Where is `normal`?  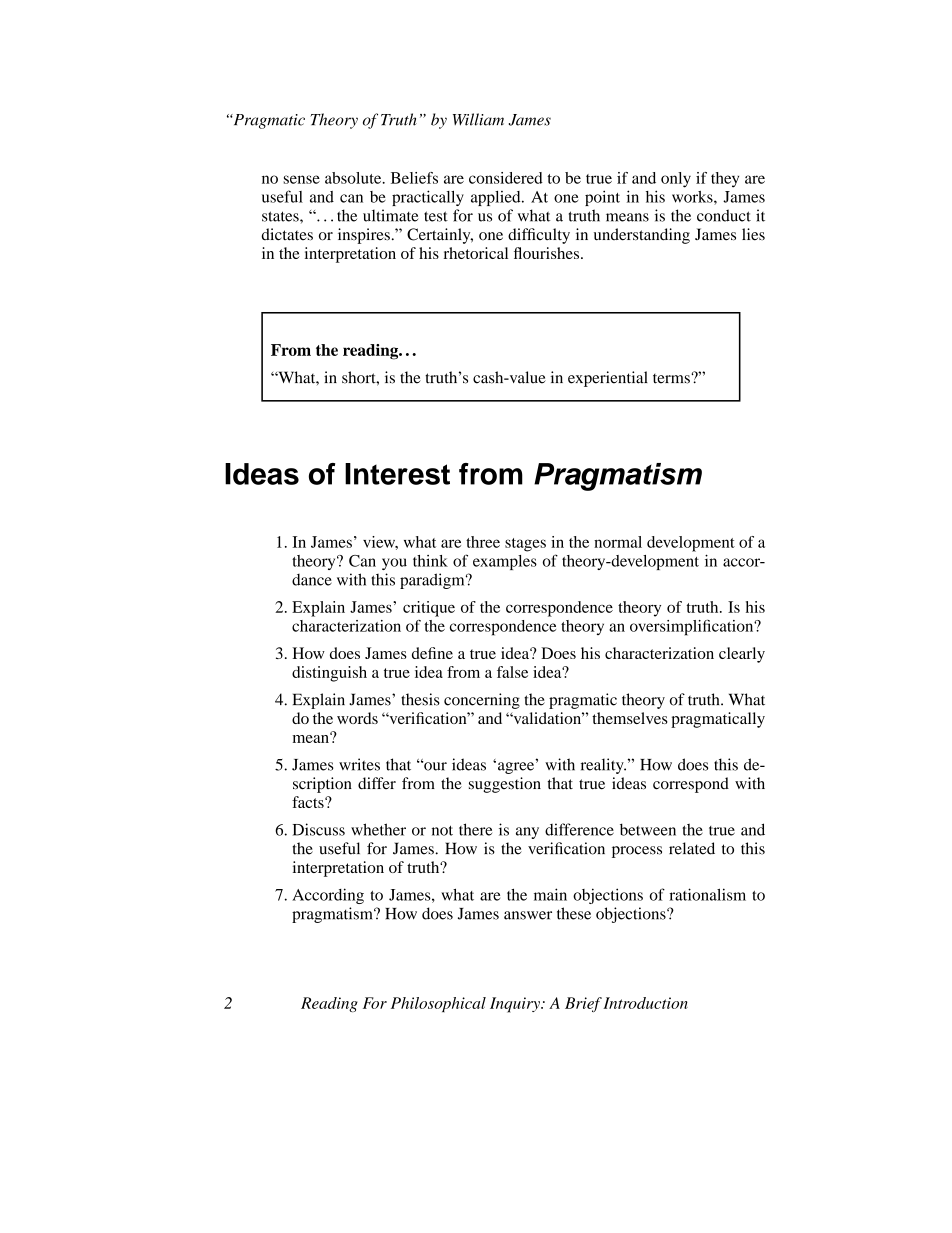 normal is located at coordinates (618, 542).
